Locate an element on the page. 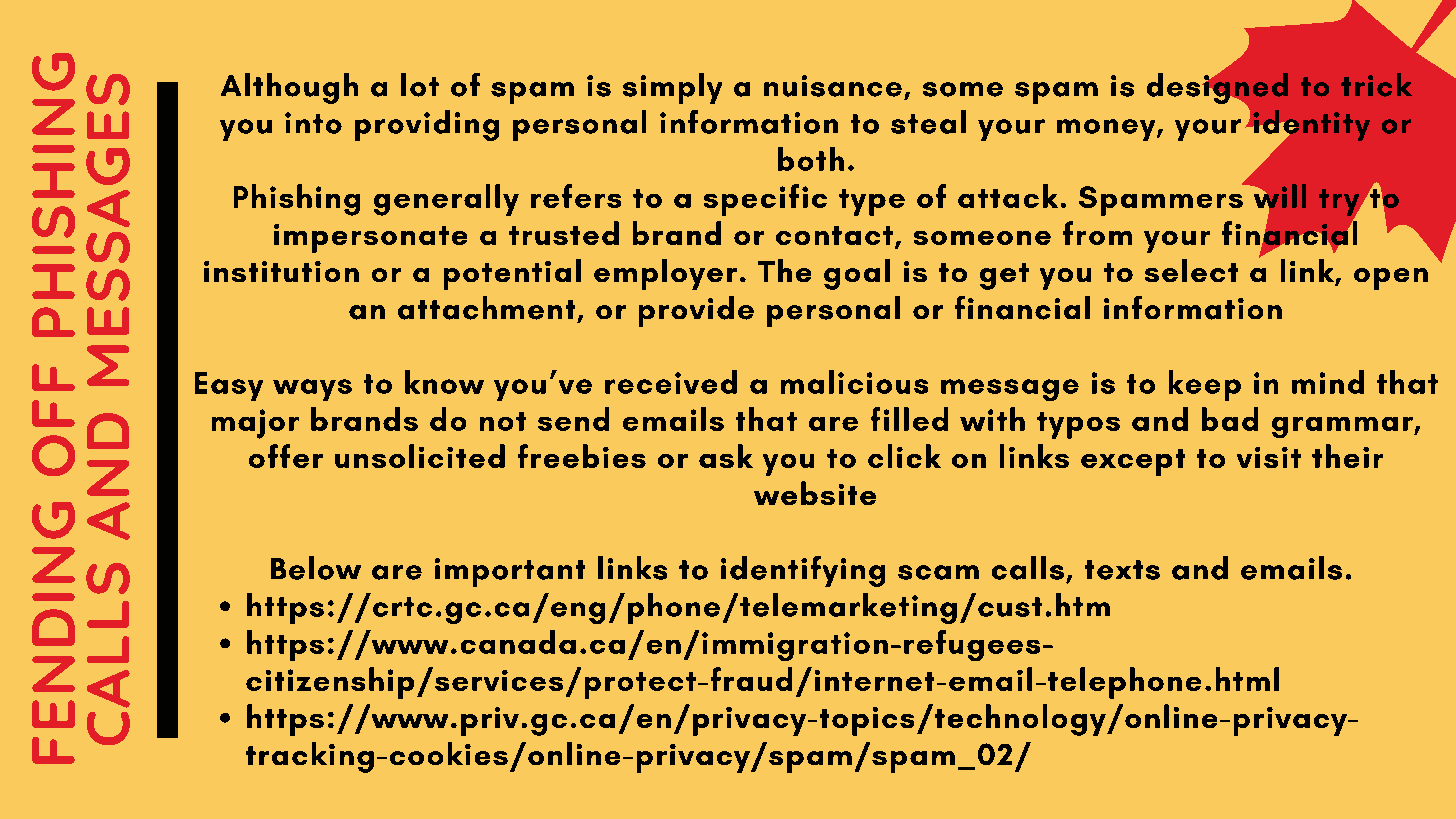 This page has height=819, width=1456. trick is located at coordinates (1376, 85).
